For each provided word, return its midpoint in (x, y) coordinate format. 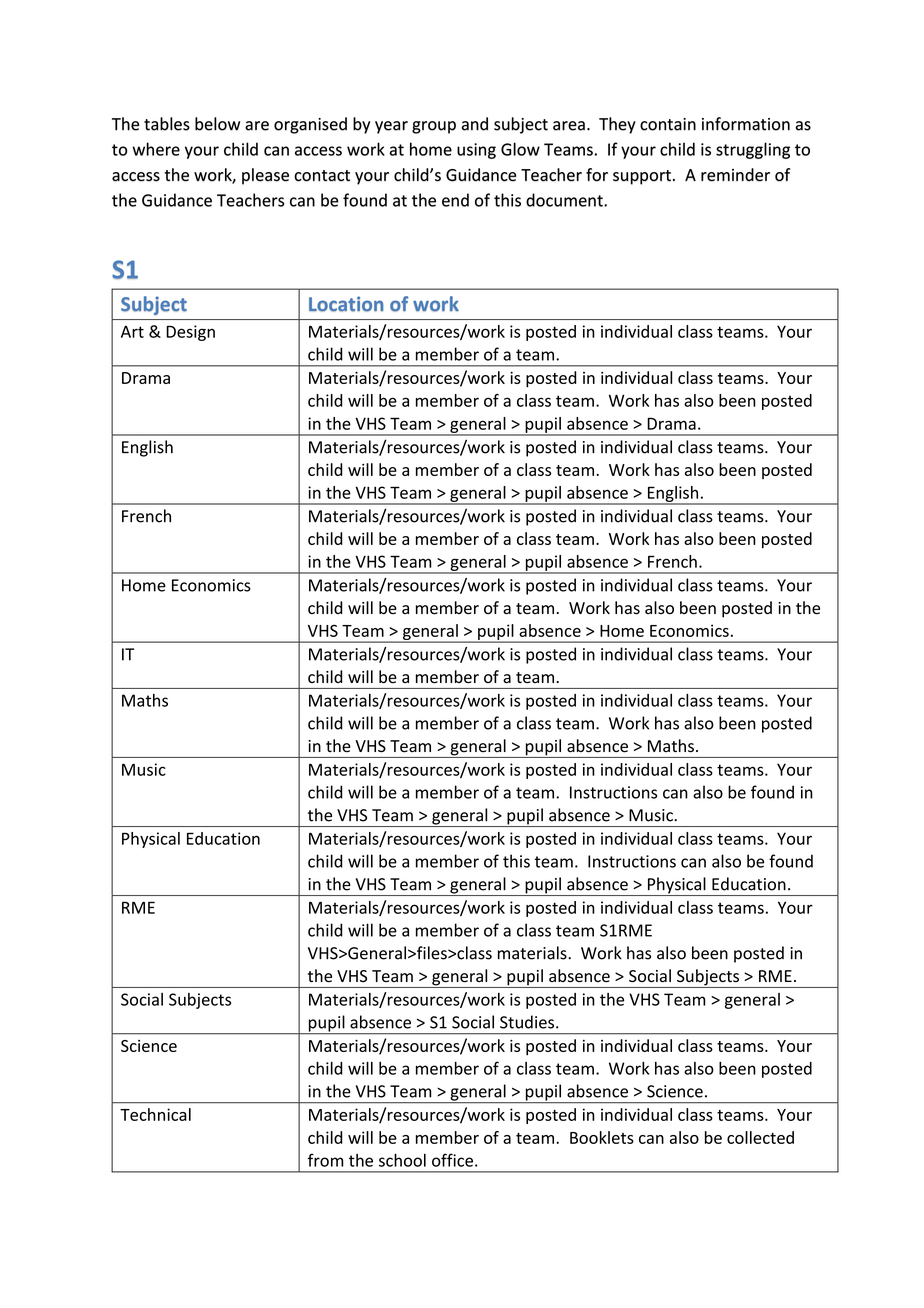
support (642, 177)
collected (760, 1137)
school (402, 1160)
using (476, 151)
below (217, 124)
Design (190, 333)
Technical (155, 1114)
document (565, 200)
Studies (528, 1022)
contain (668, 124)
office (452, 1160)
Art (132, 331)
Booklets (602, 1137)
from (326, 1160)
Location (346, 304)
